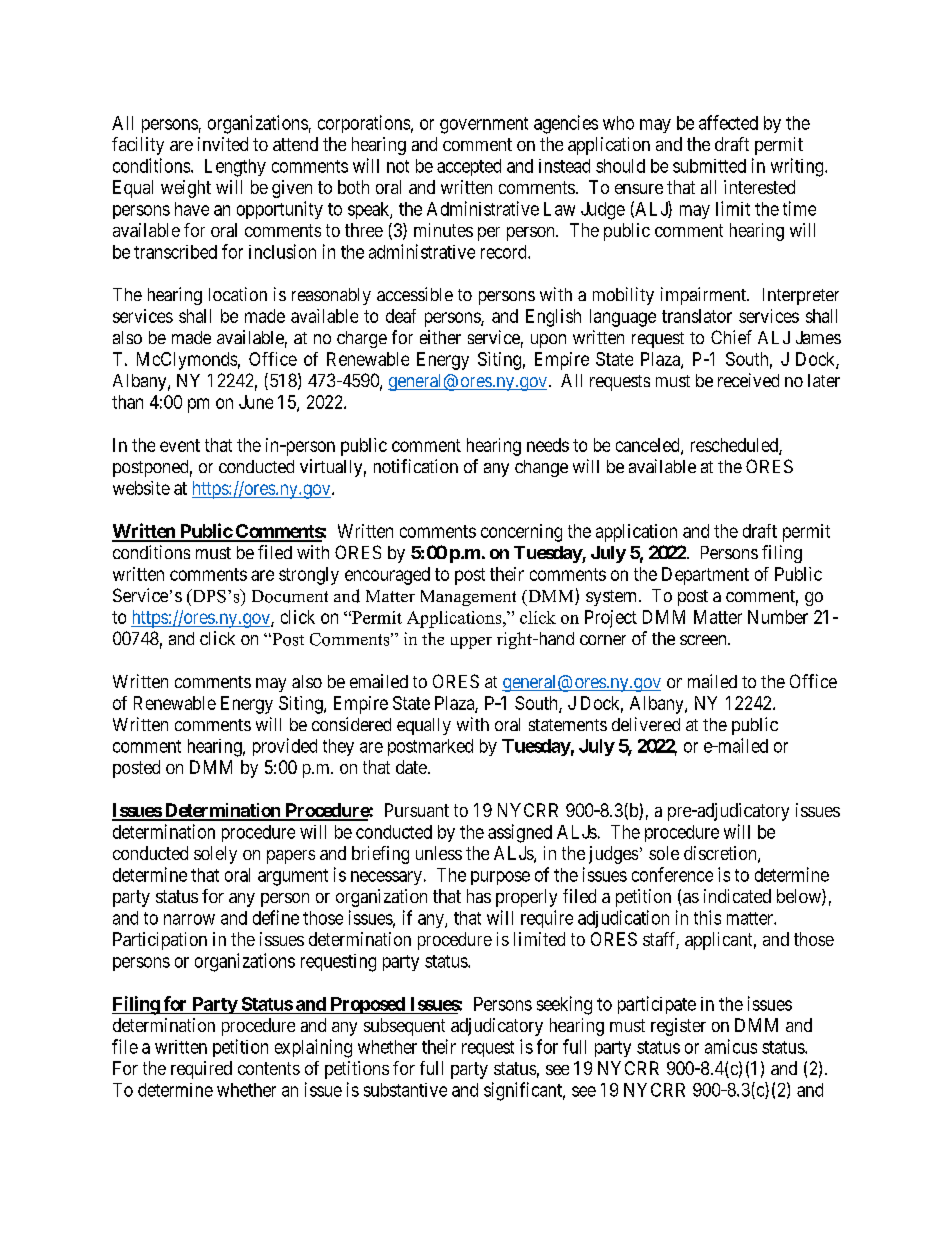 This image has height=1233, width=952. I want to click on contents, so click(269, 1068).
